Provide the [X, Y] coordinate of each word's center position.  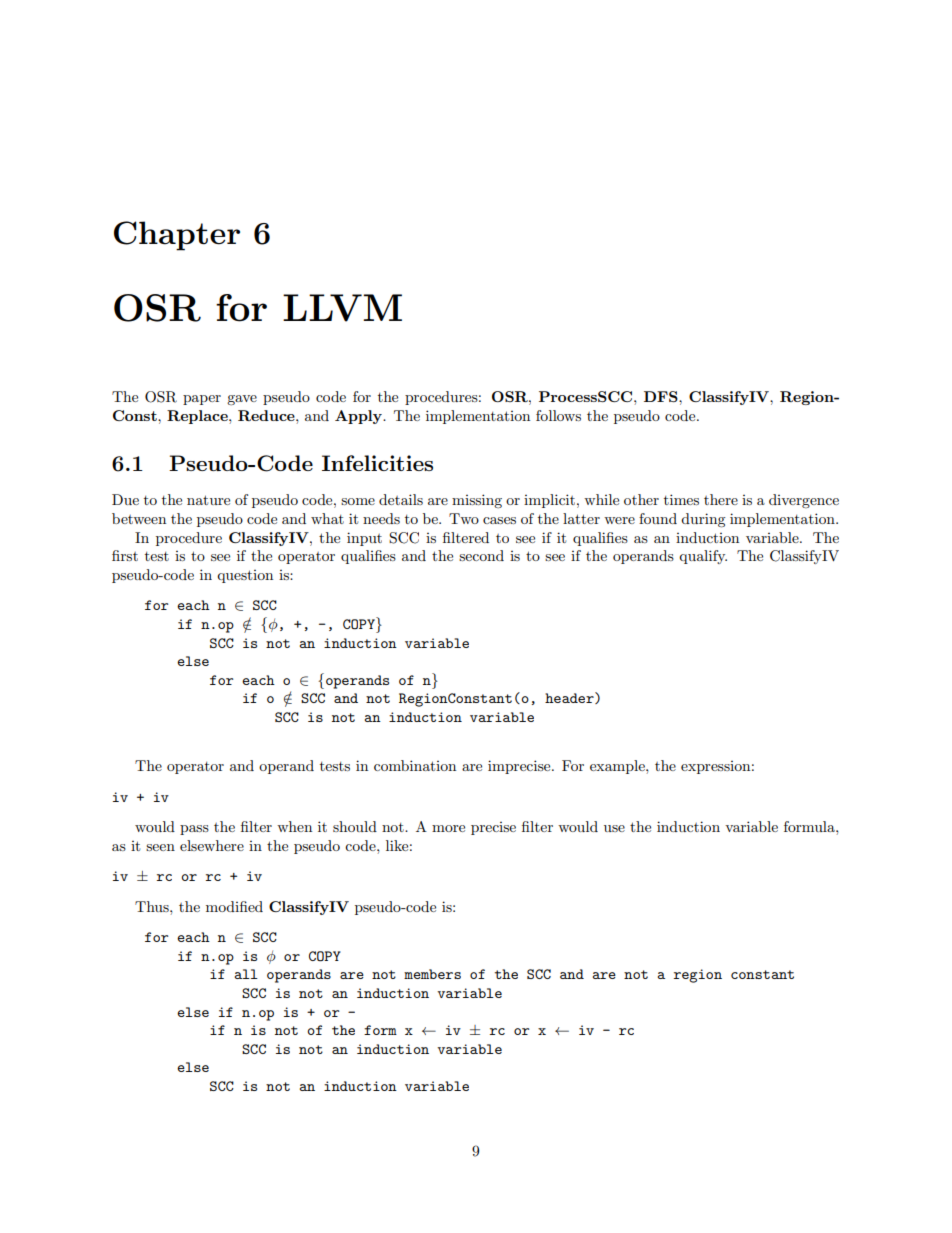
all [246, 974]
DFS [662, 396]
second [481, 555]
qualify [703, 557]
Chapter [177, 236]
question [245, 576]
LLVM [342, 308]
